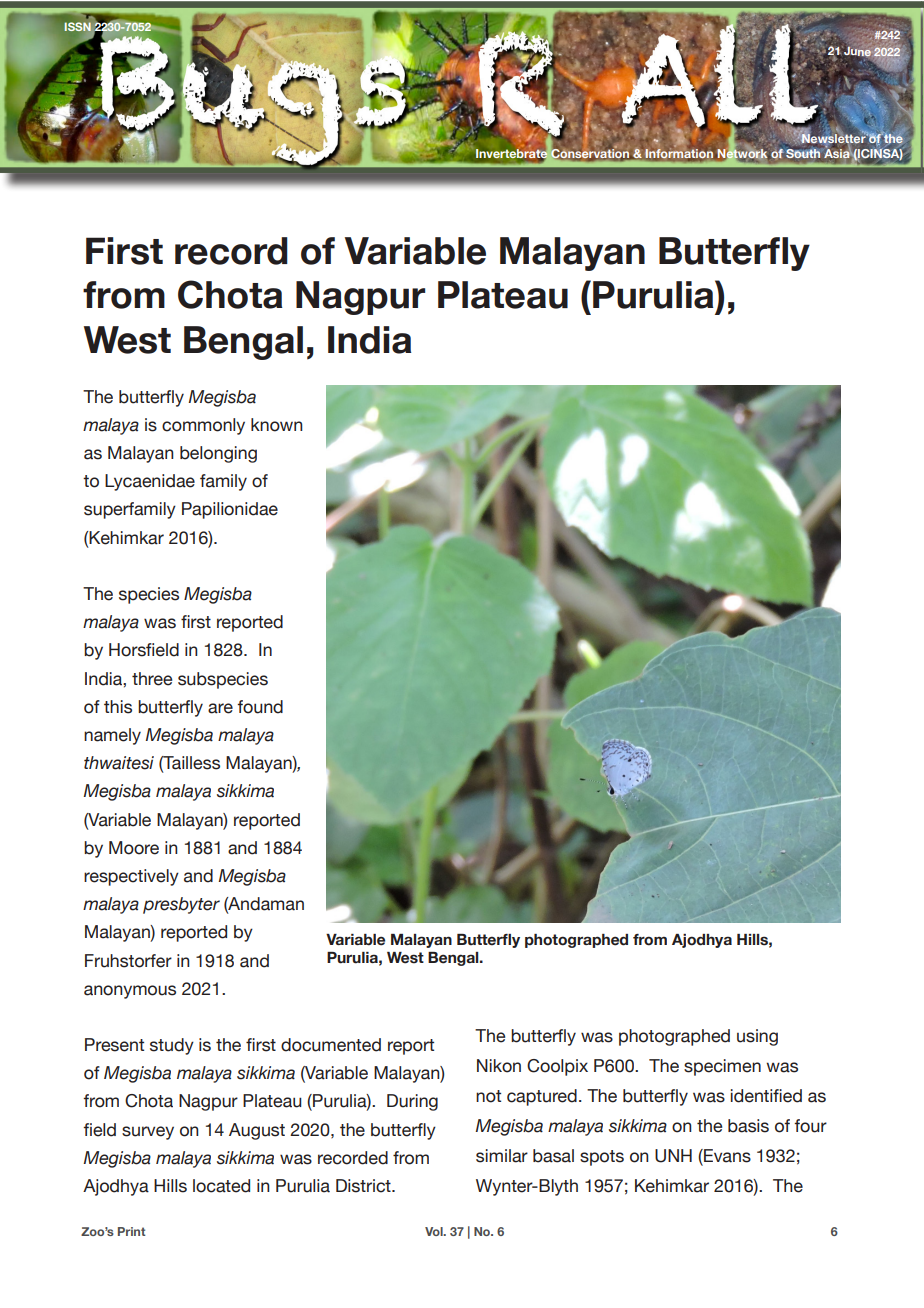 The width and height of the image is (924, 1308). Describe the element at coordinates (134, 848) in the image. I see `Moore` at that location.
